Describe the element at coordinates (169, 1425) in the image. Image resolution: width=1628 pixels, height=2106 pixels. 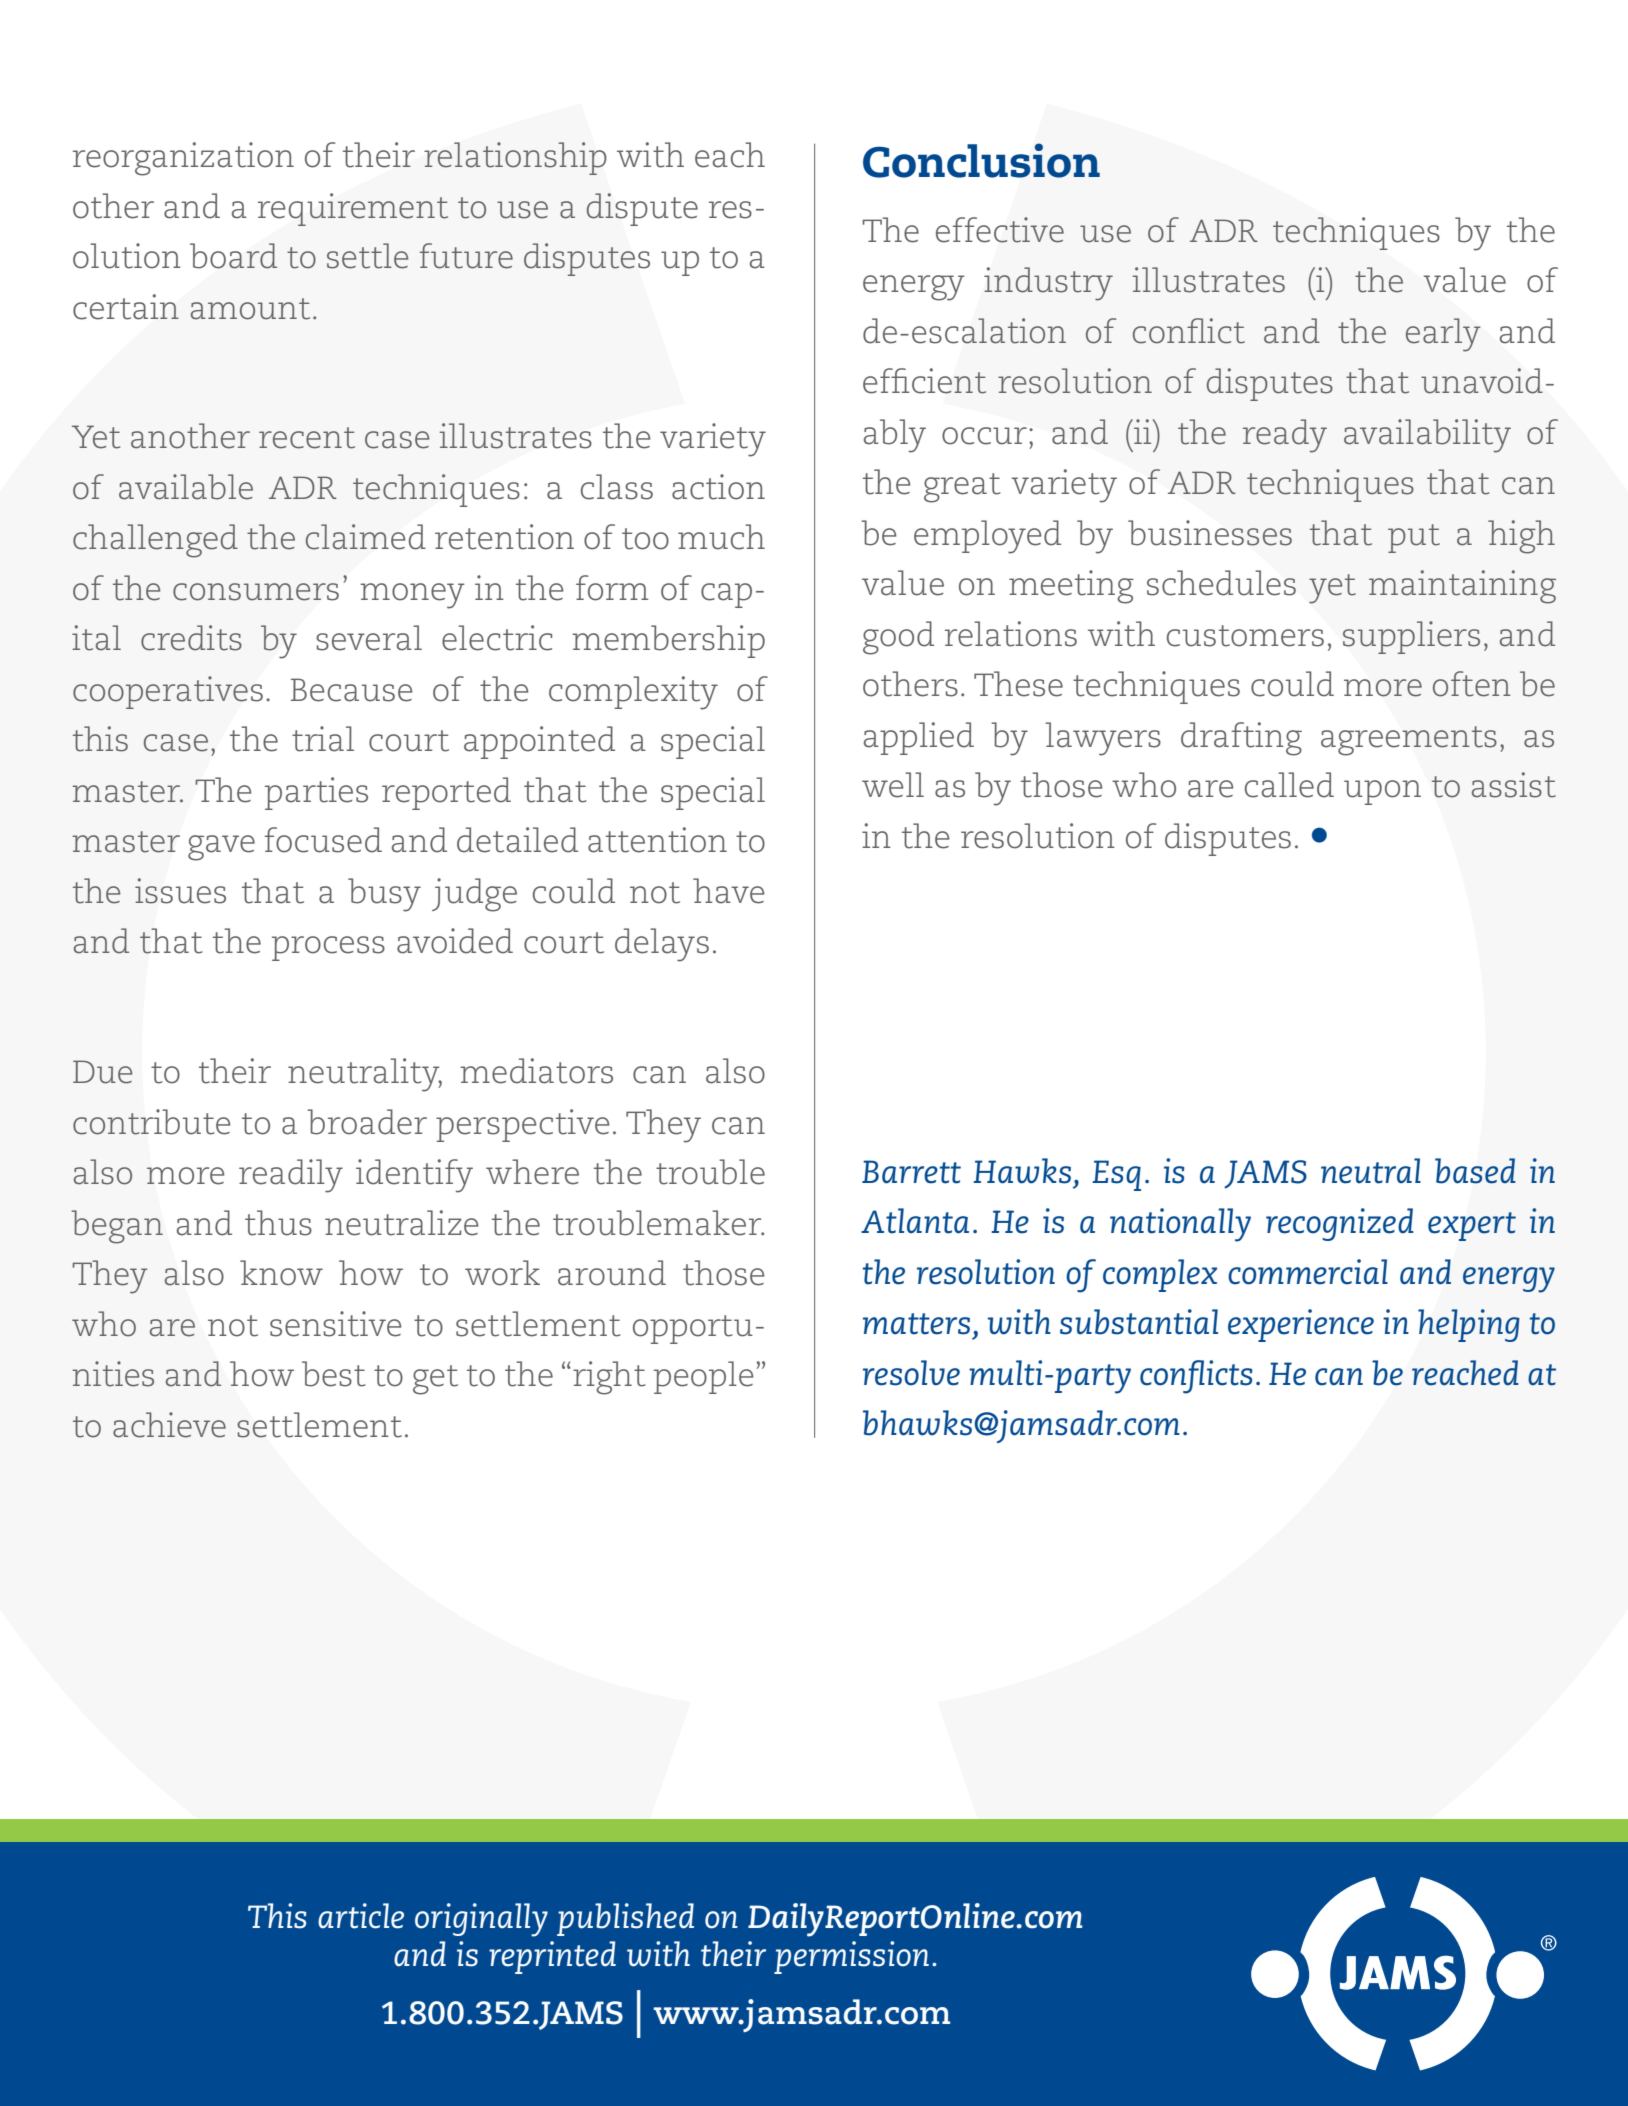
I see `achieve` at that location.
